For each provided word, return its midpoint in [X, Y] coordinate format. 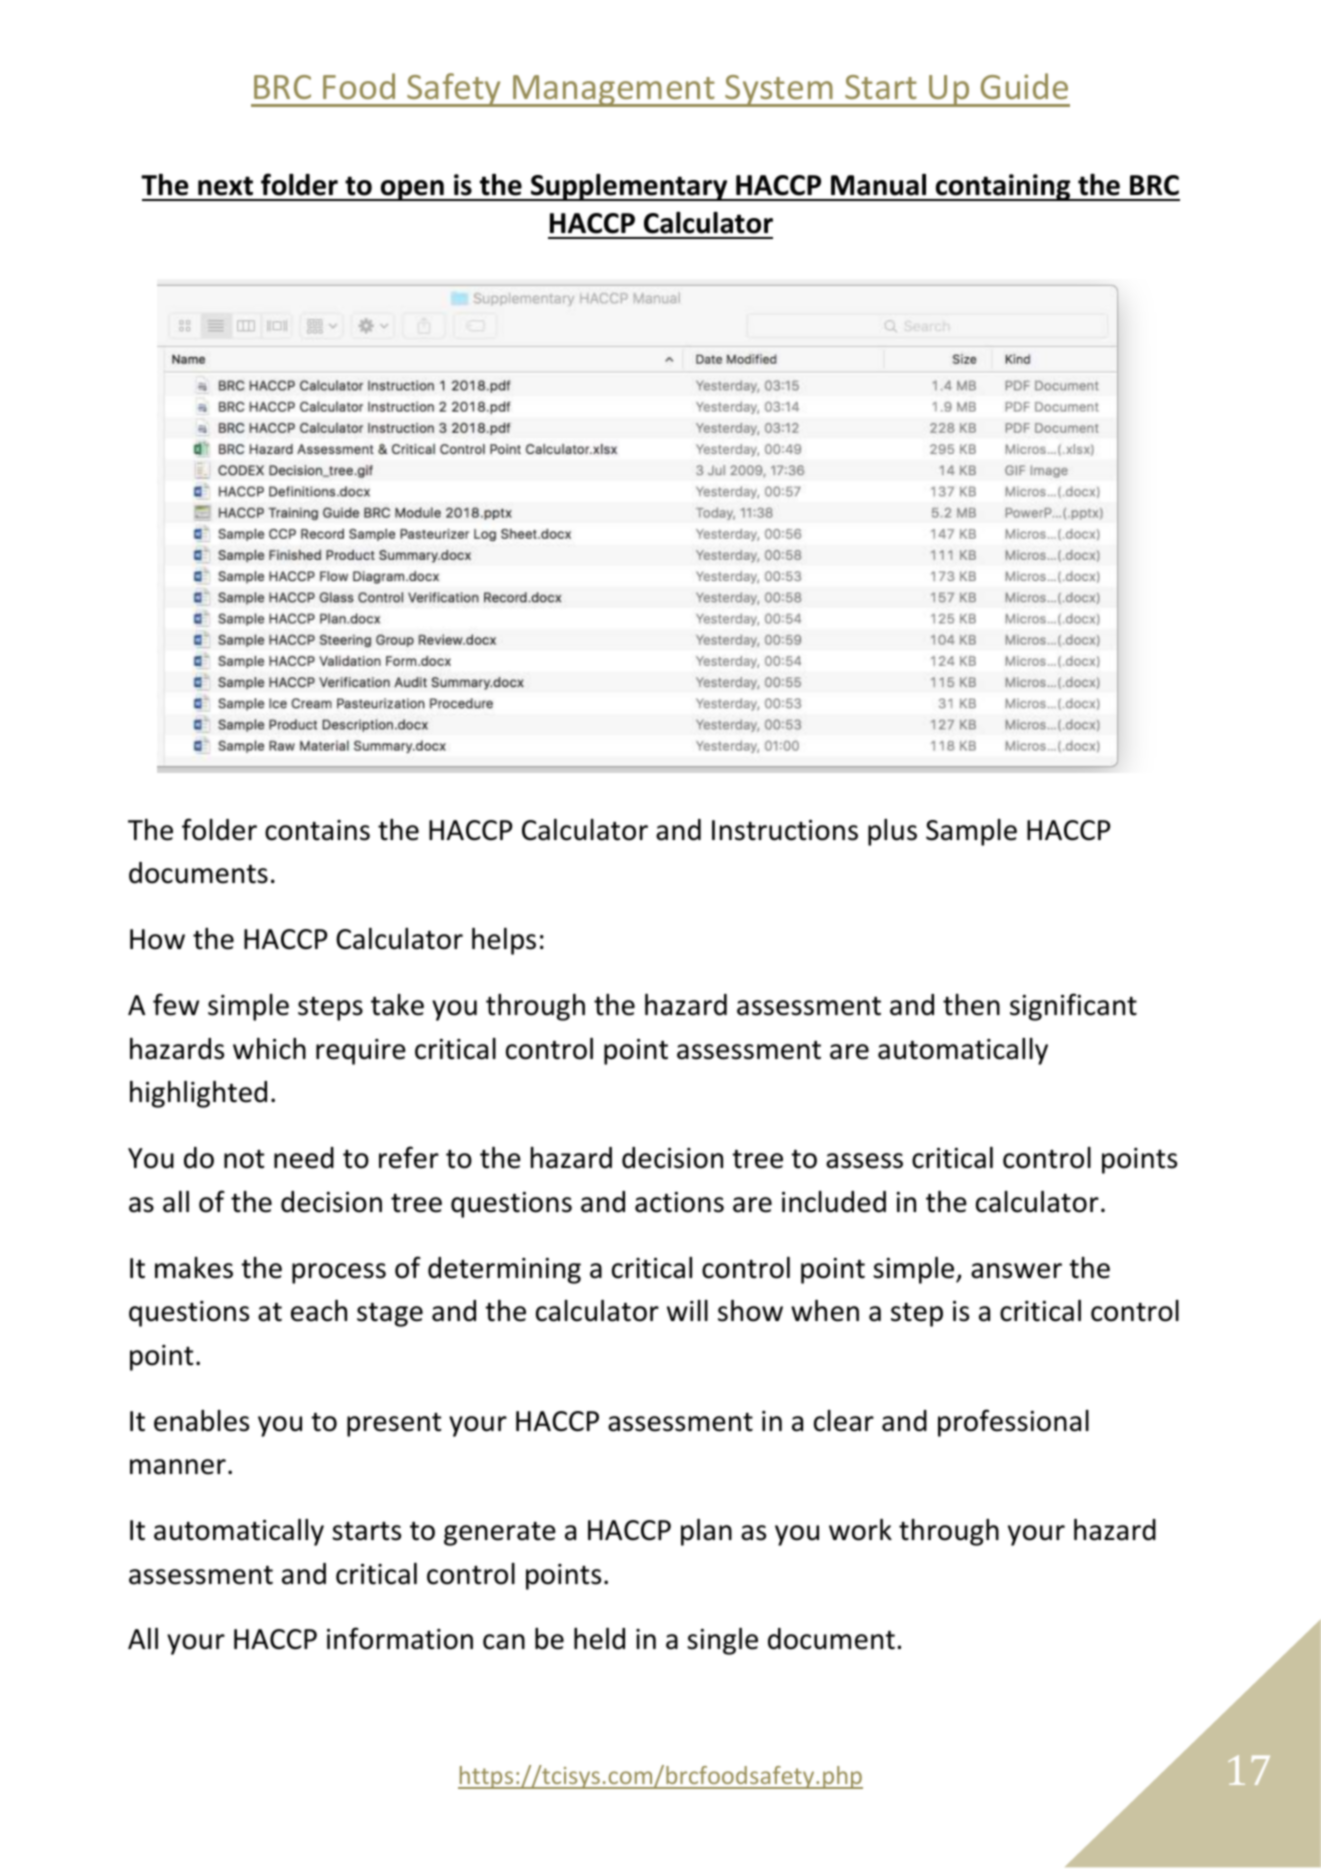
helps [504, 941]
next [225, 186]
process [339, 1273]
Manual [878, 185]
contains [317, 830]
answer [1016, 1271]
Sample [971, 832]
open [412, 190]
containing [1003, 187]
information [400, 1638]
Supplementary [629, 187]
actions [679, 1202]
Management [614, 91]
